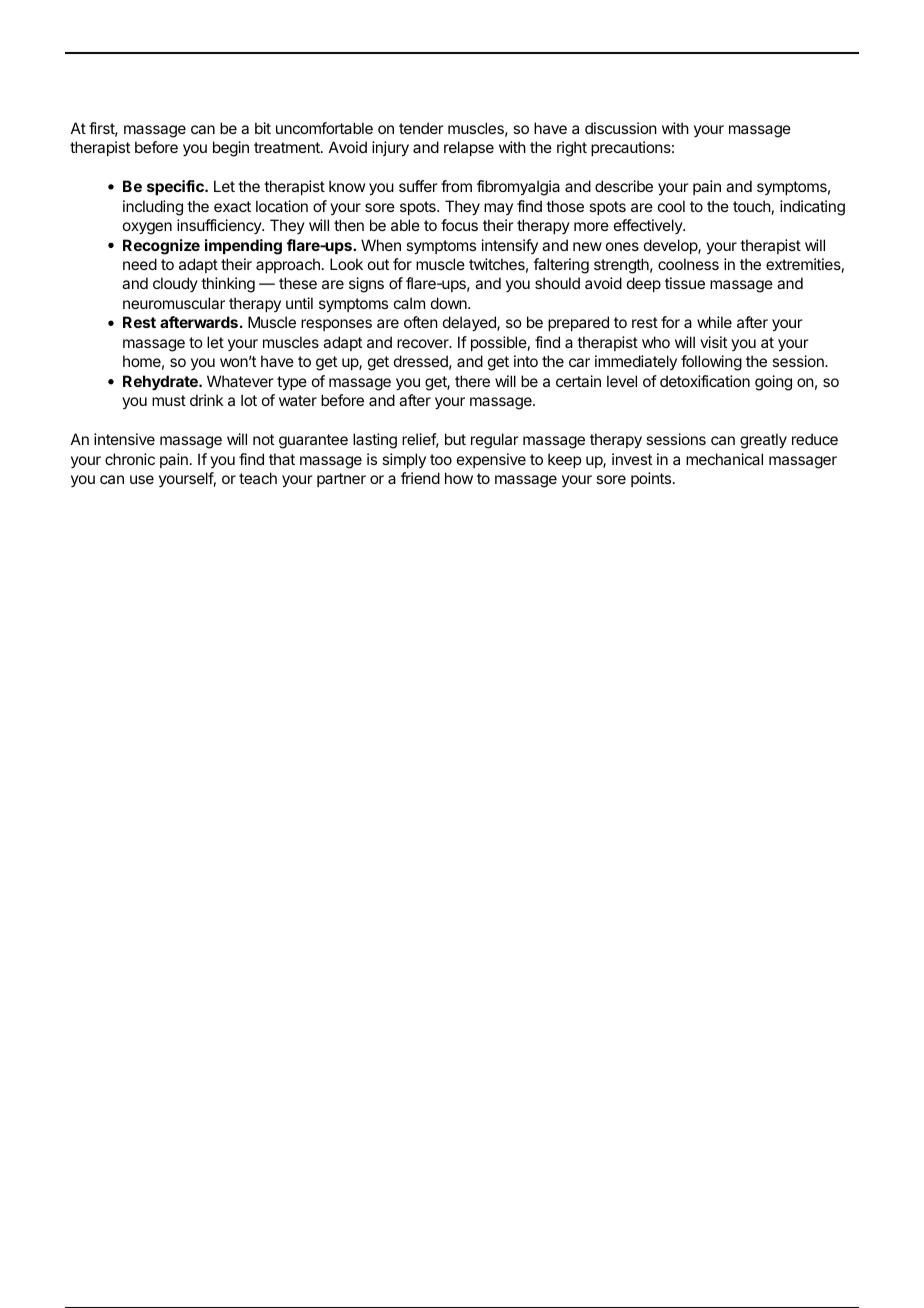 The image size is (924, 1308). Describe the element at coordinates (240, 381) in the screenshot. I see `Whatever` at that location.
